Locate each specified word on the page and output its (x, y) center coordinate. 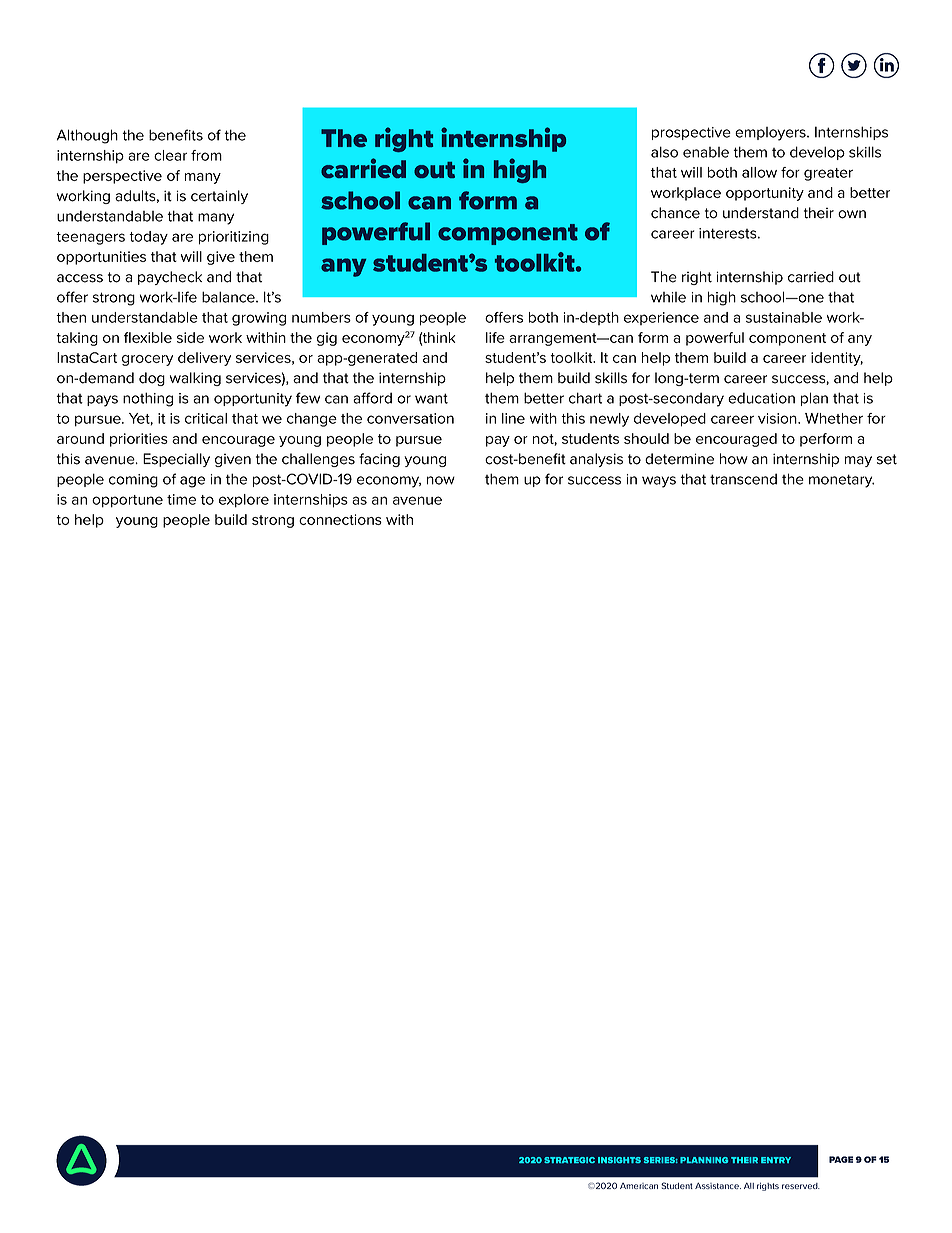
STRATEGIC (569, 1160)
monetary (841, 481)
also (664, 152)
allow (759, 172)
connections (340, 519)
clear (170, 155)
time (181, 499)
